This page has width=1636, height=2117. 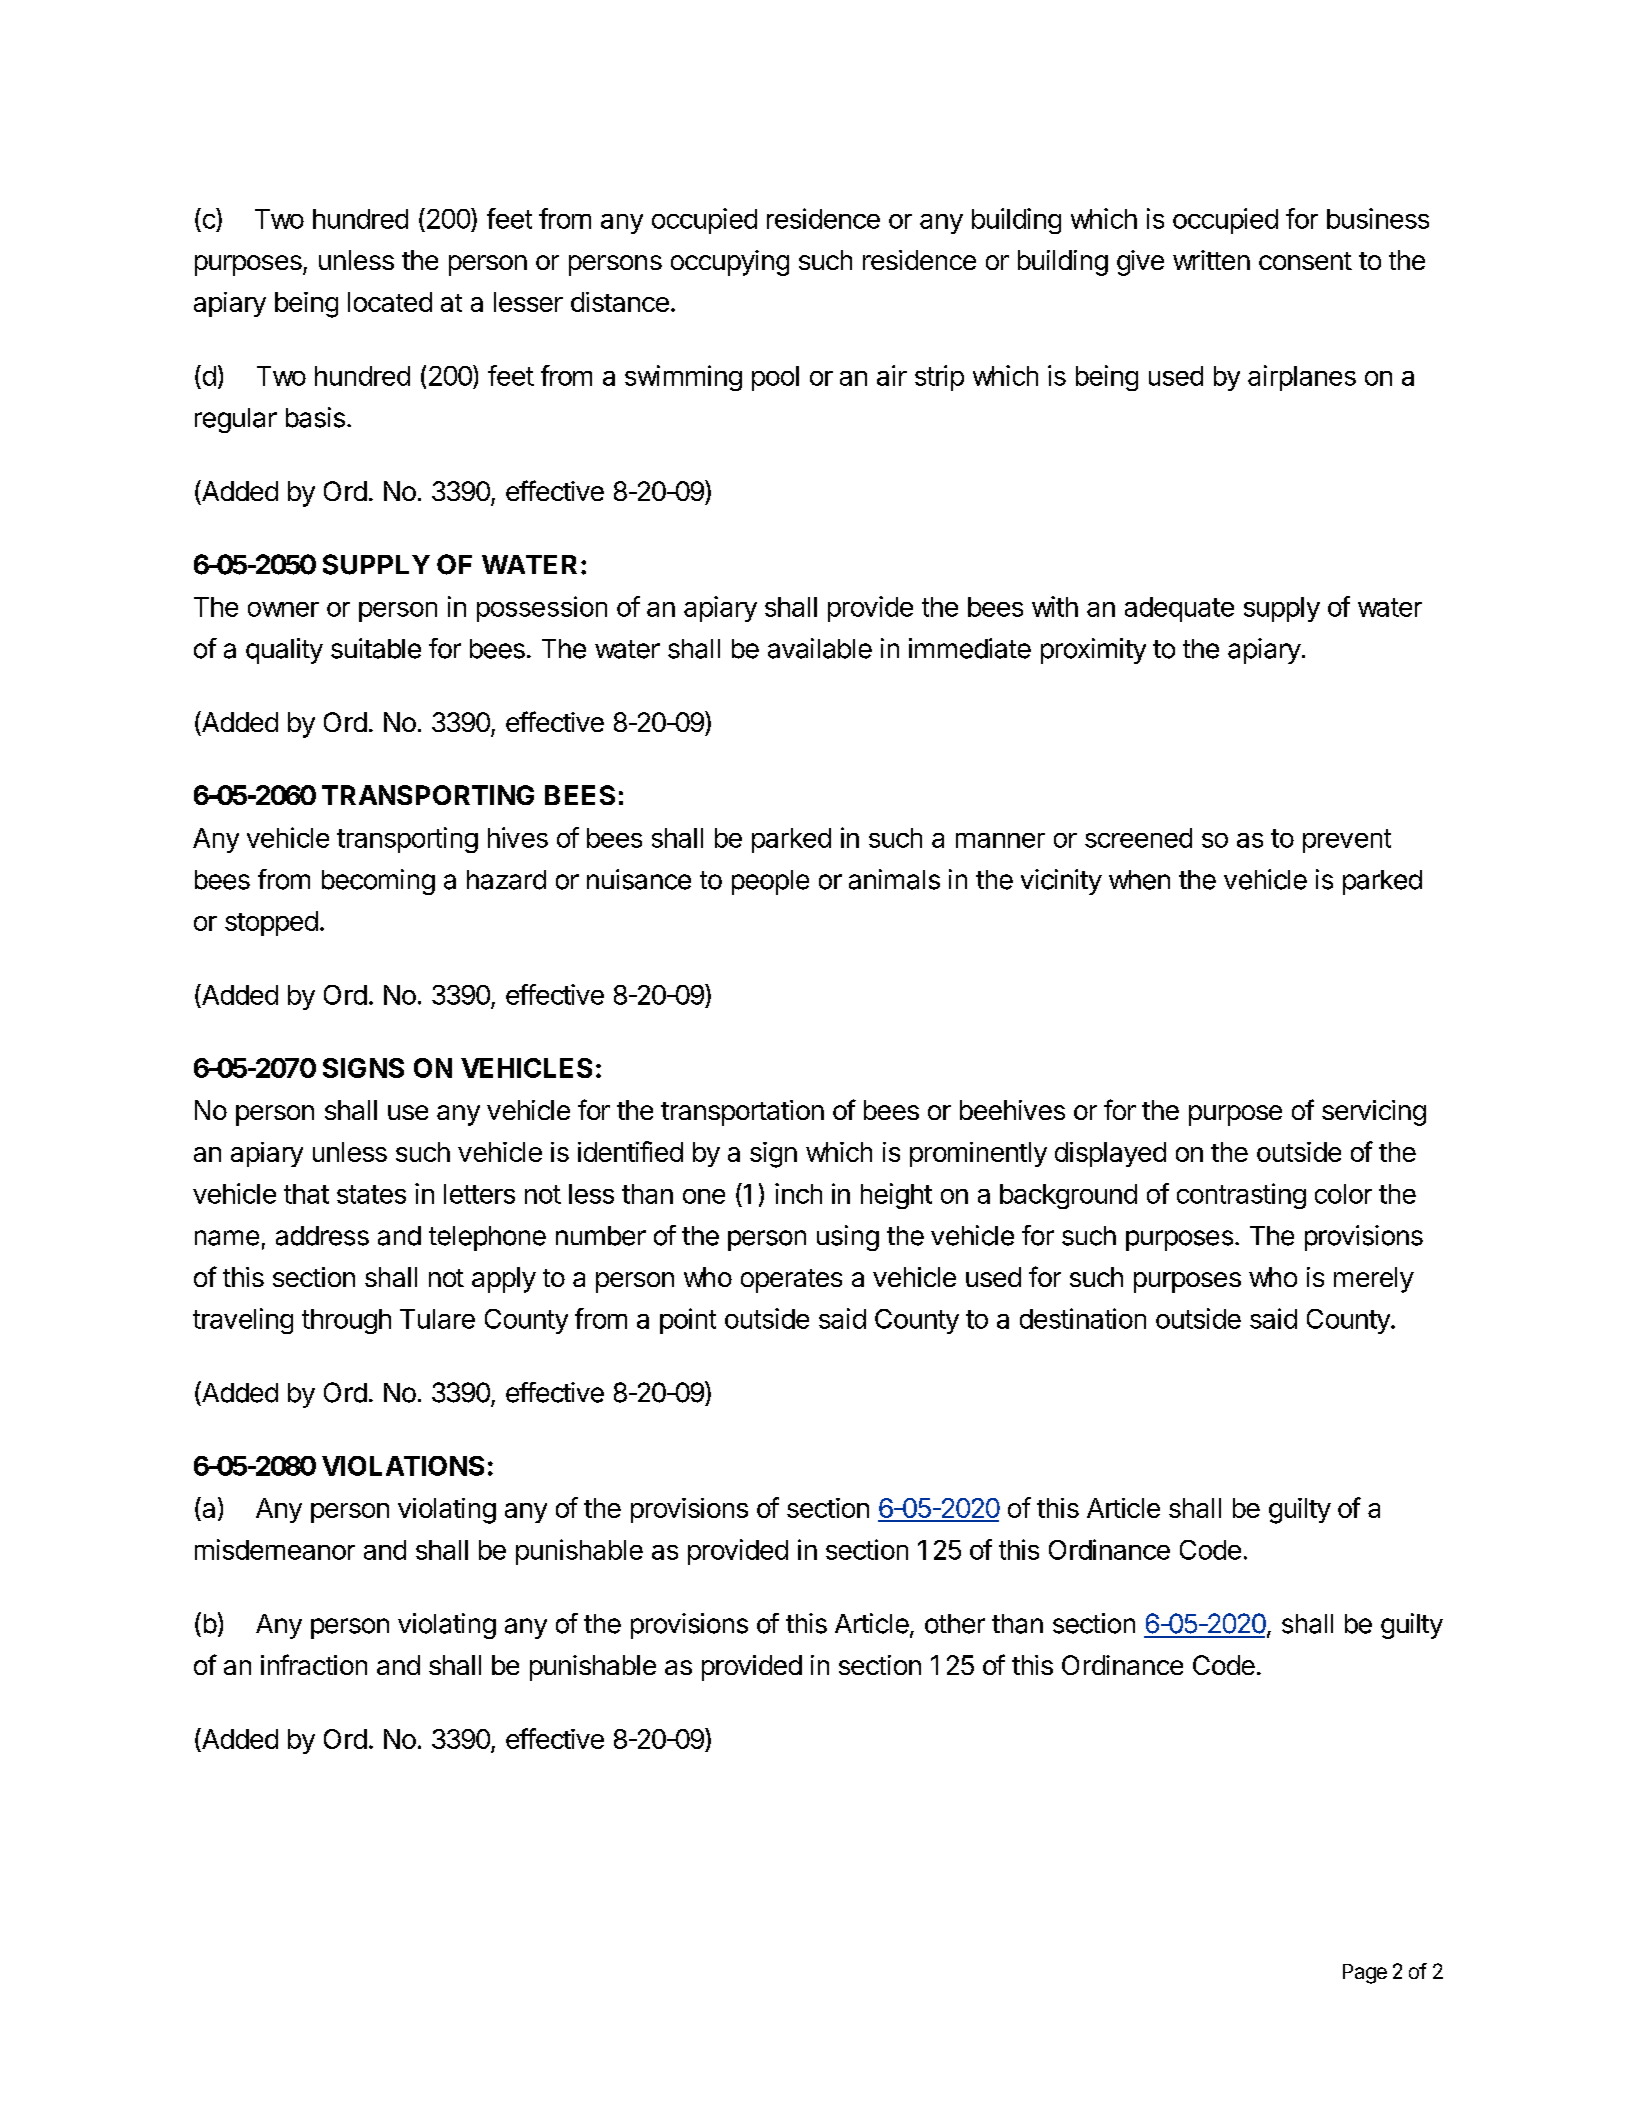 What do you see at coordinates (1093, 651) in the page?
I see `proximity` at bounding box center [1093, 651].
